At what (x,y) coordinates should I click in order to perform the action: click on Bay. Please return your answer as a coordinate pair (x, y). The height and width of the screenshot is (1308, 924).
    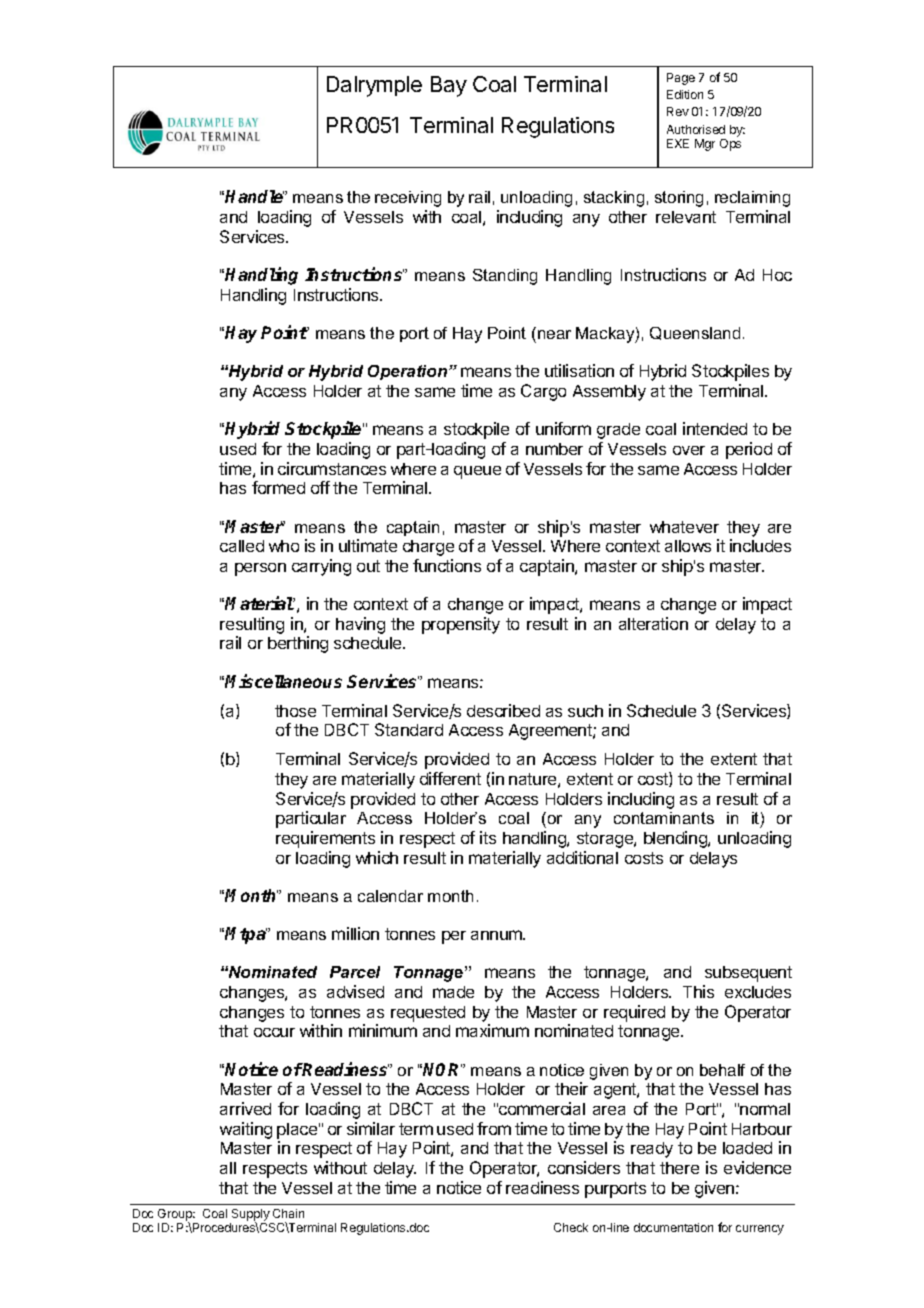
    Looking at the image, I should click on (449, 86).
